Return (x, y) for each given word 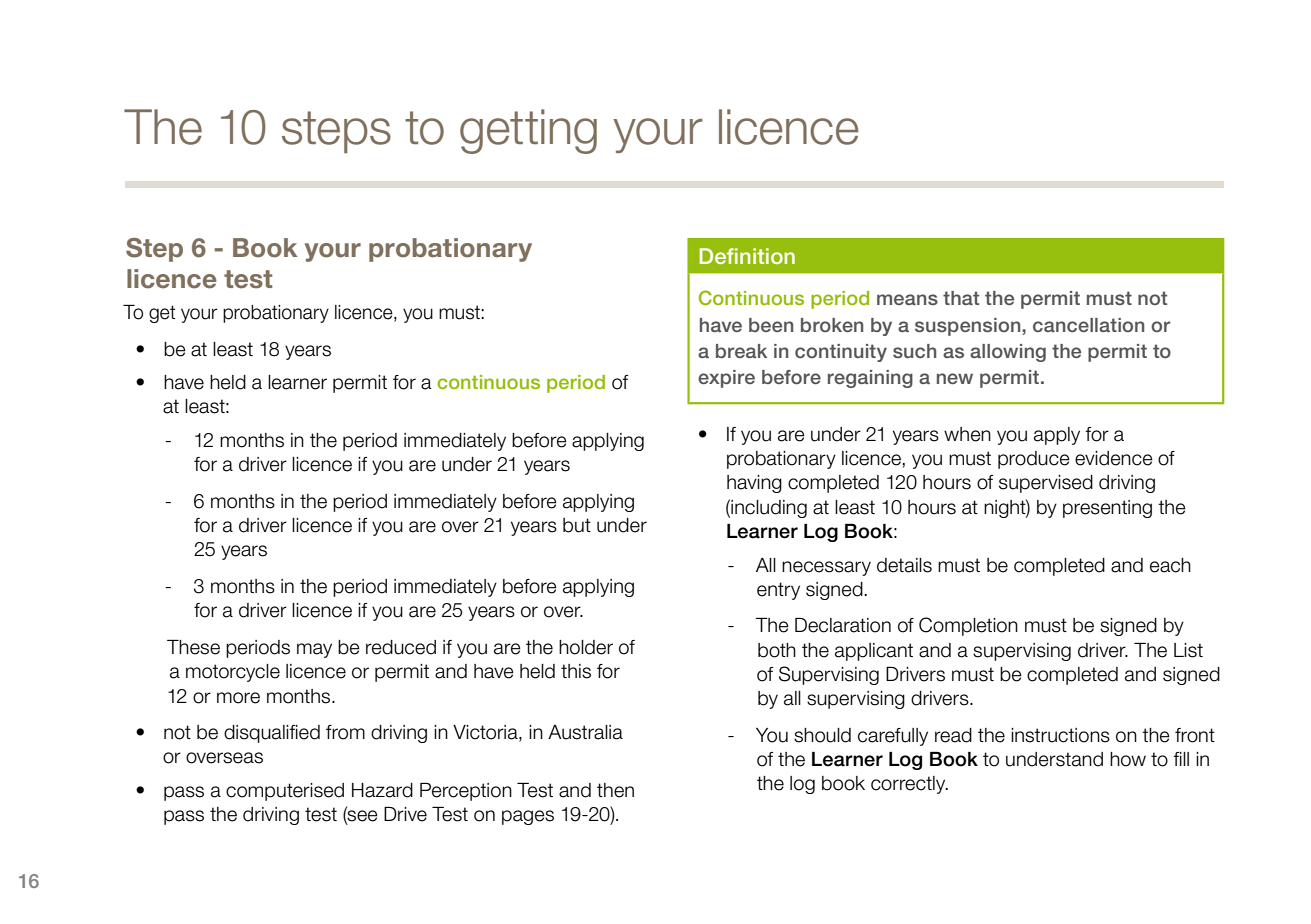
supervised (1046, 484)
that (961, 298)
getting (528, 131)
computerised (285, 792)
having (754, 484)
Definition (747, 256)
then (615, 790)
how (1128, 759)
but (577, 525)
